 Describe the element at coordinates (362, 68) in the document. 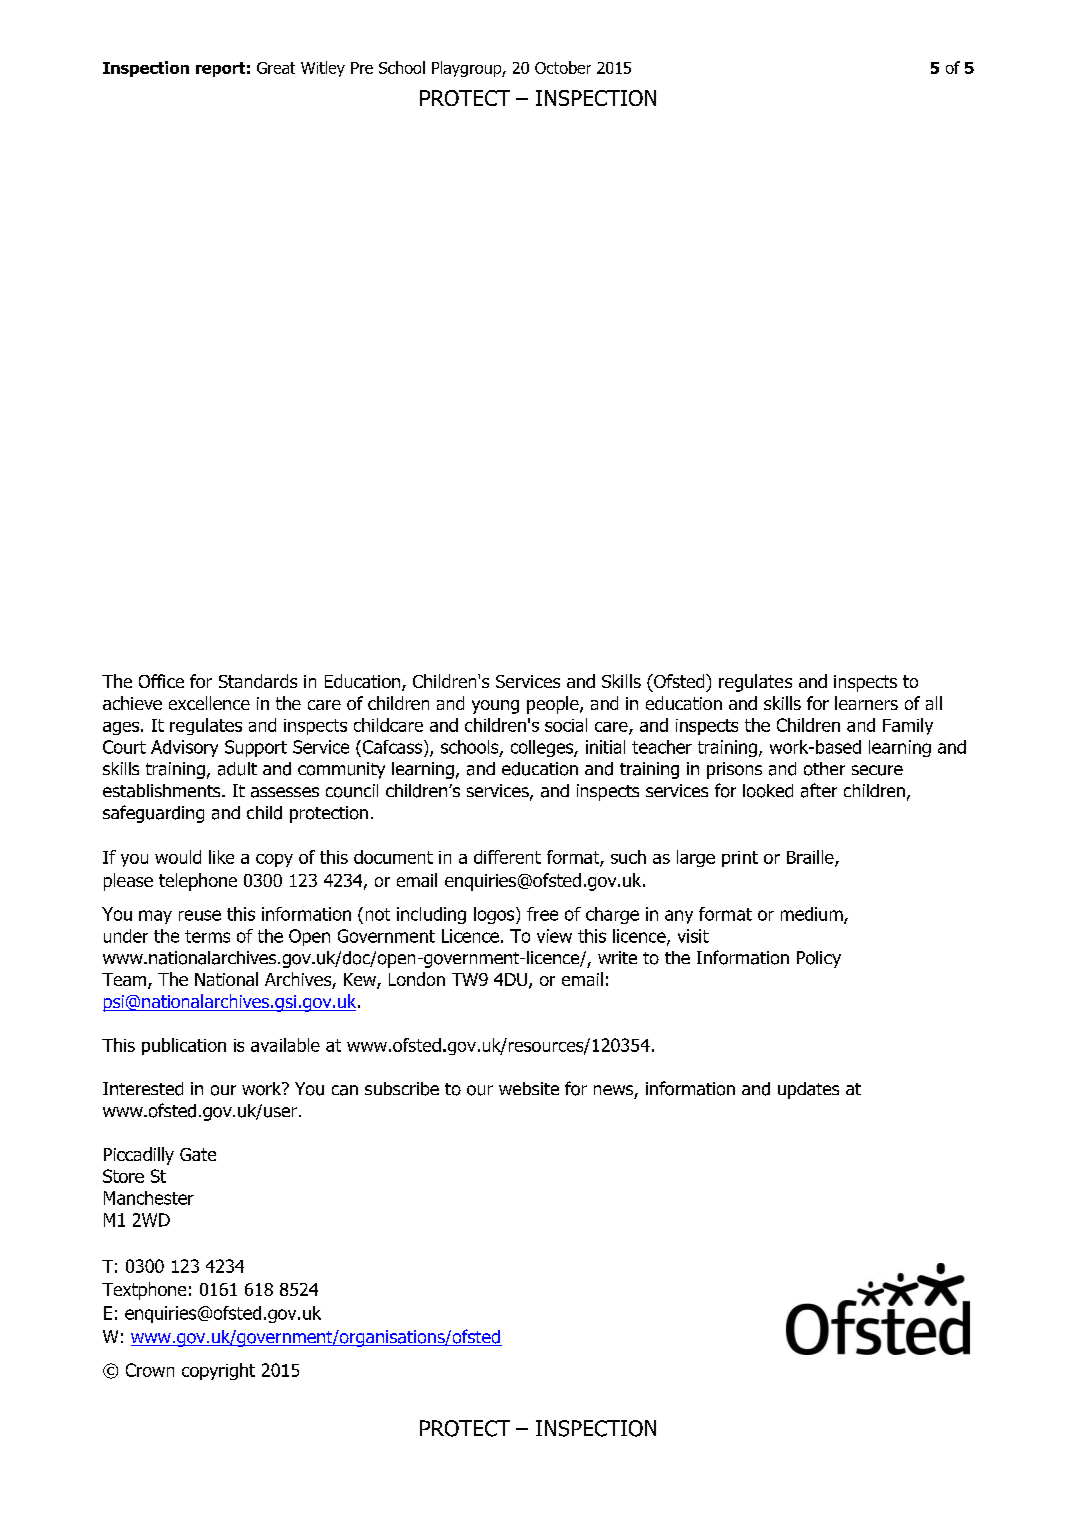

I see `Pre` at that location.
